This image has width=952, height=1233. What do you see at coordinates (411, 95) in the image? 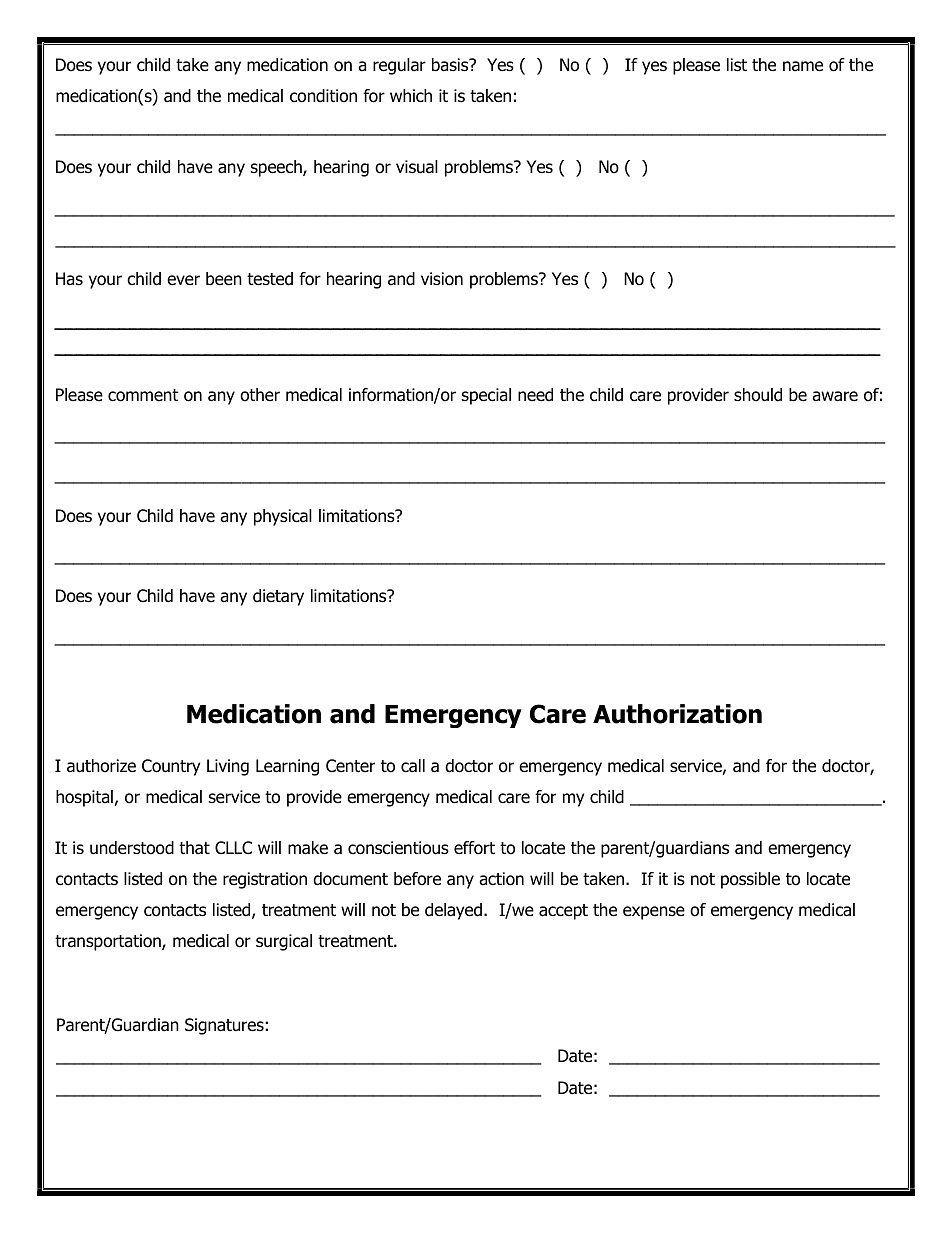
I see `which` at bounding box center [411, 95].
